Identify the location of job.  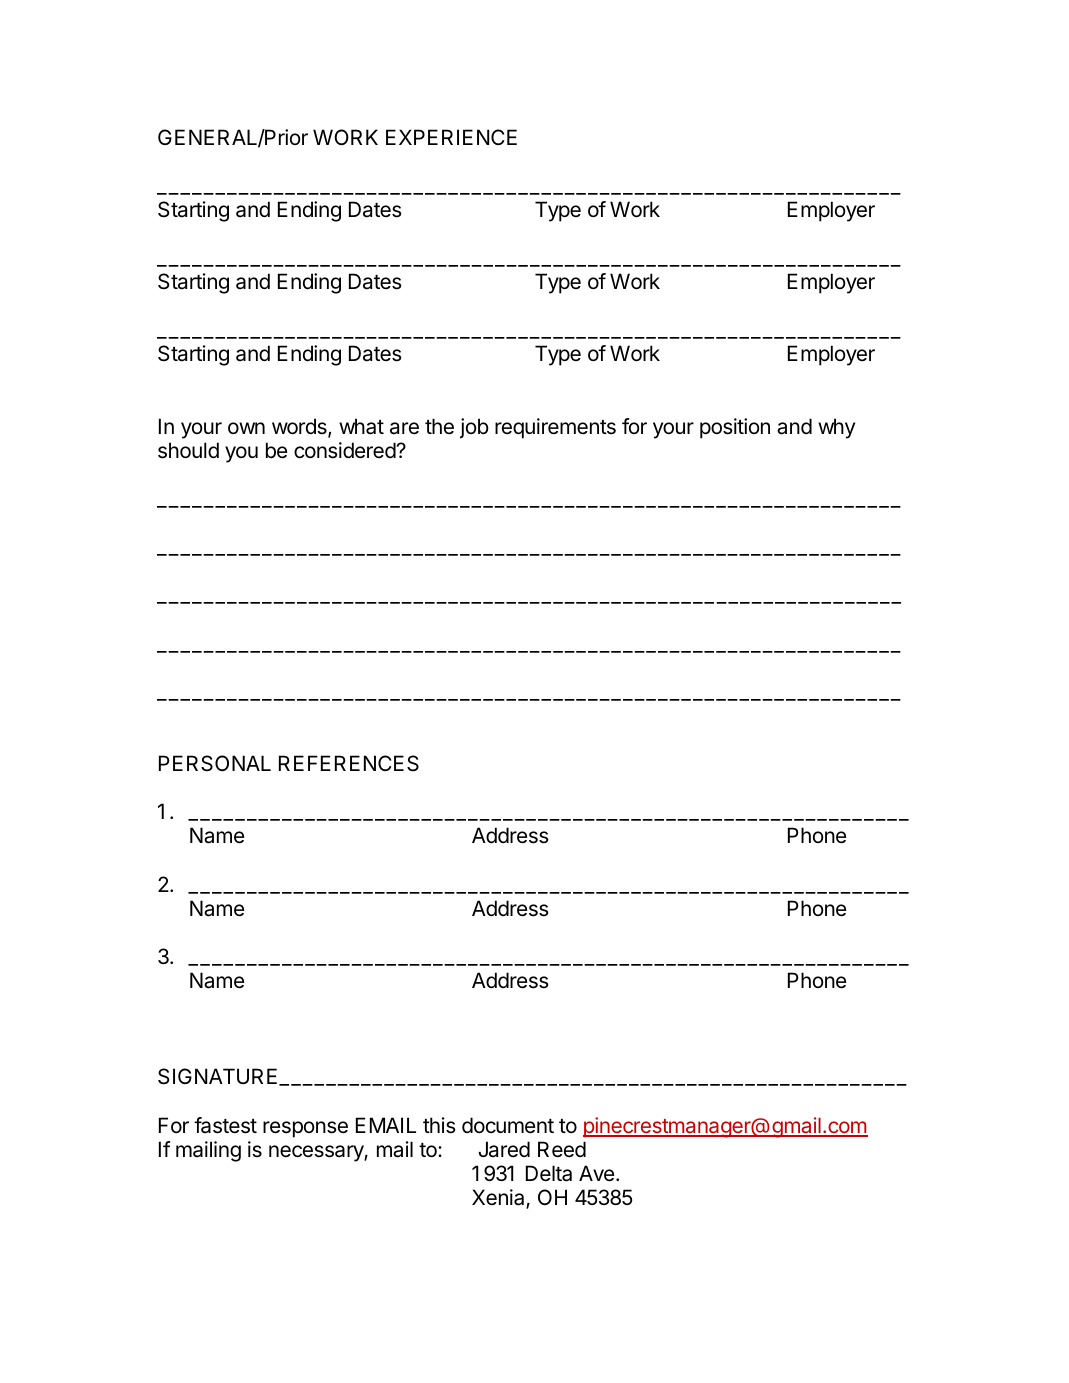
(474, 428).
